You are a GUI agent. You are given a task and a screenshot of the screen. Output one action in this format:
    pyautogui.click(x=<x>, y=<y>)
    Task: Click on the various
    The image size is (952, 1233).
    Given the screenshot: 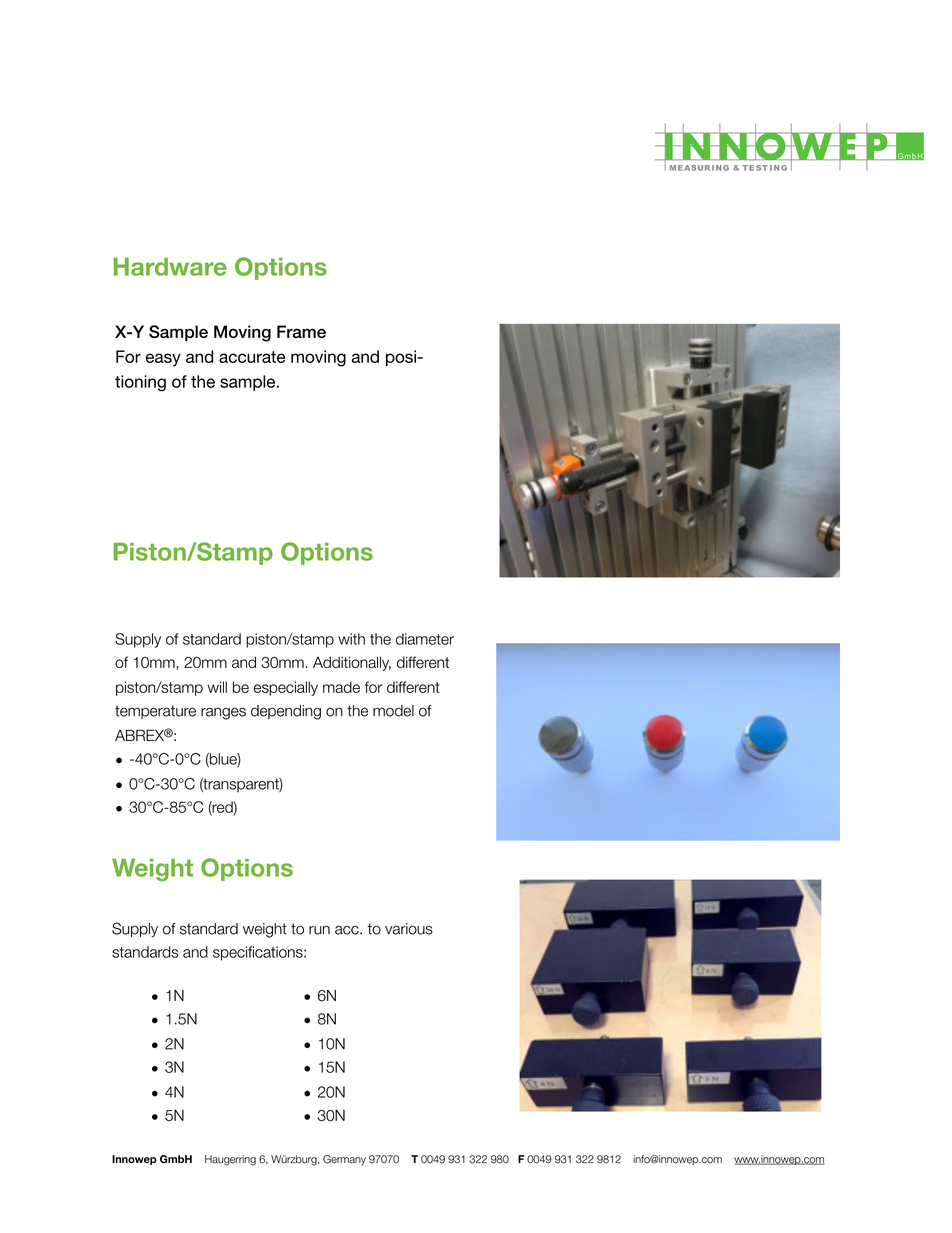 What is the action you would take?
    pyautogui.click(x=409, y=929)
